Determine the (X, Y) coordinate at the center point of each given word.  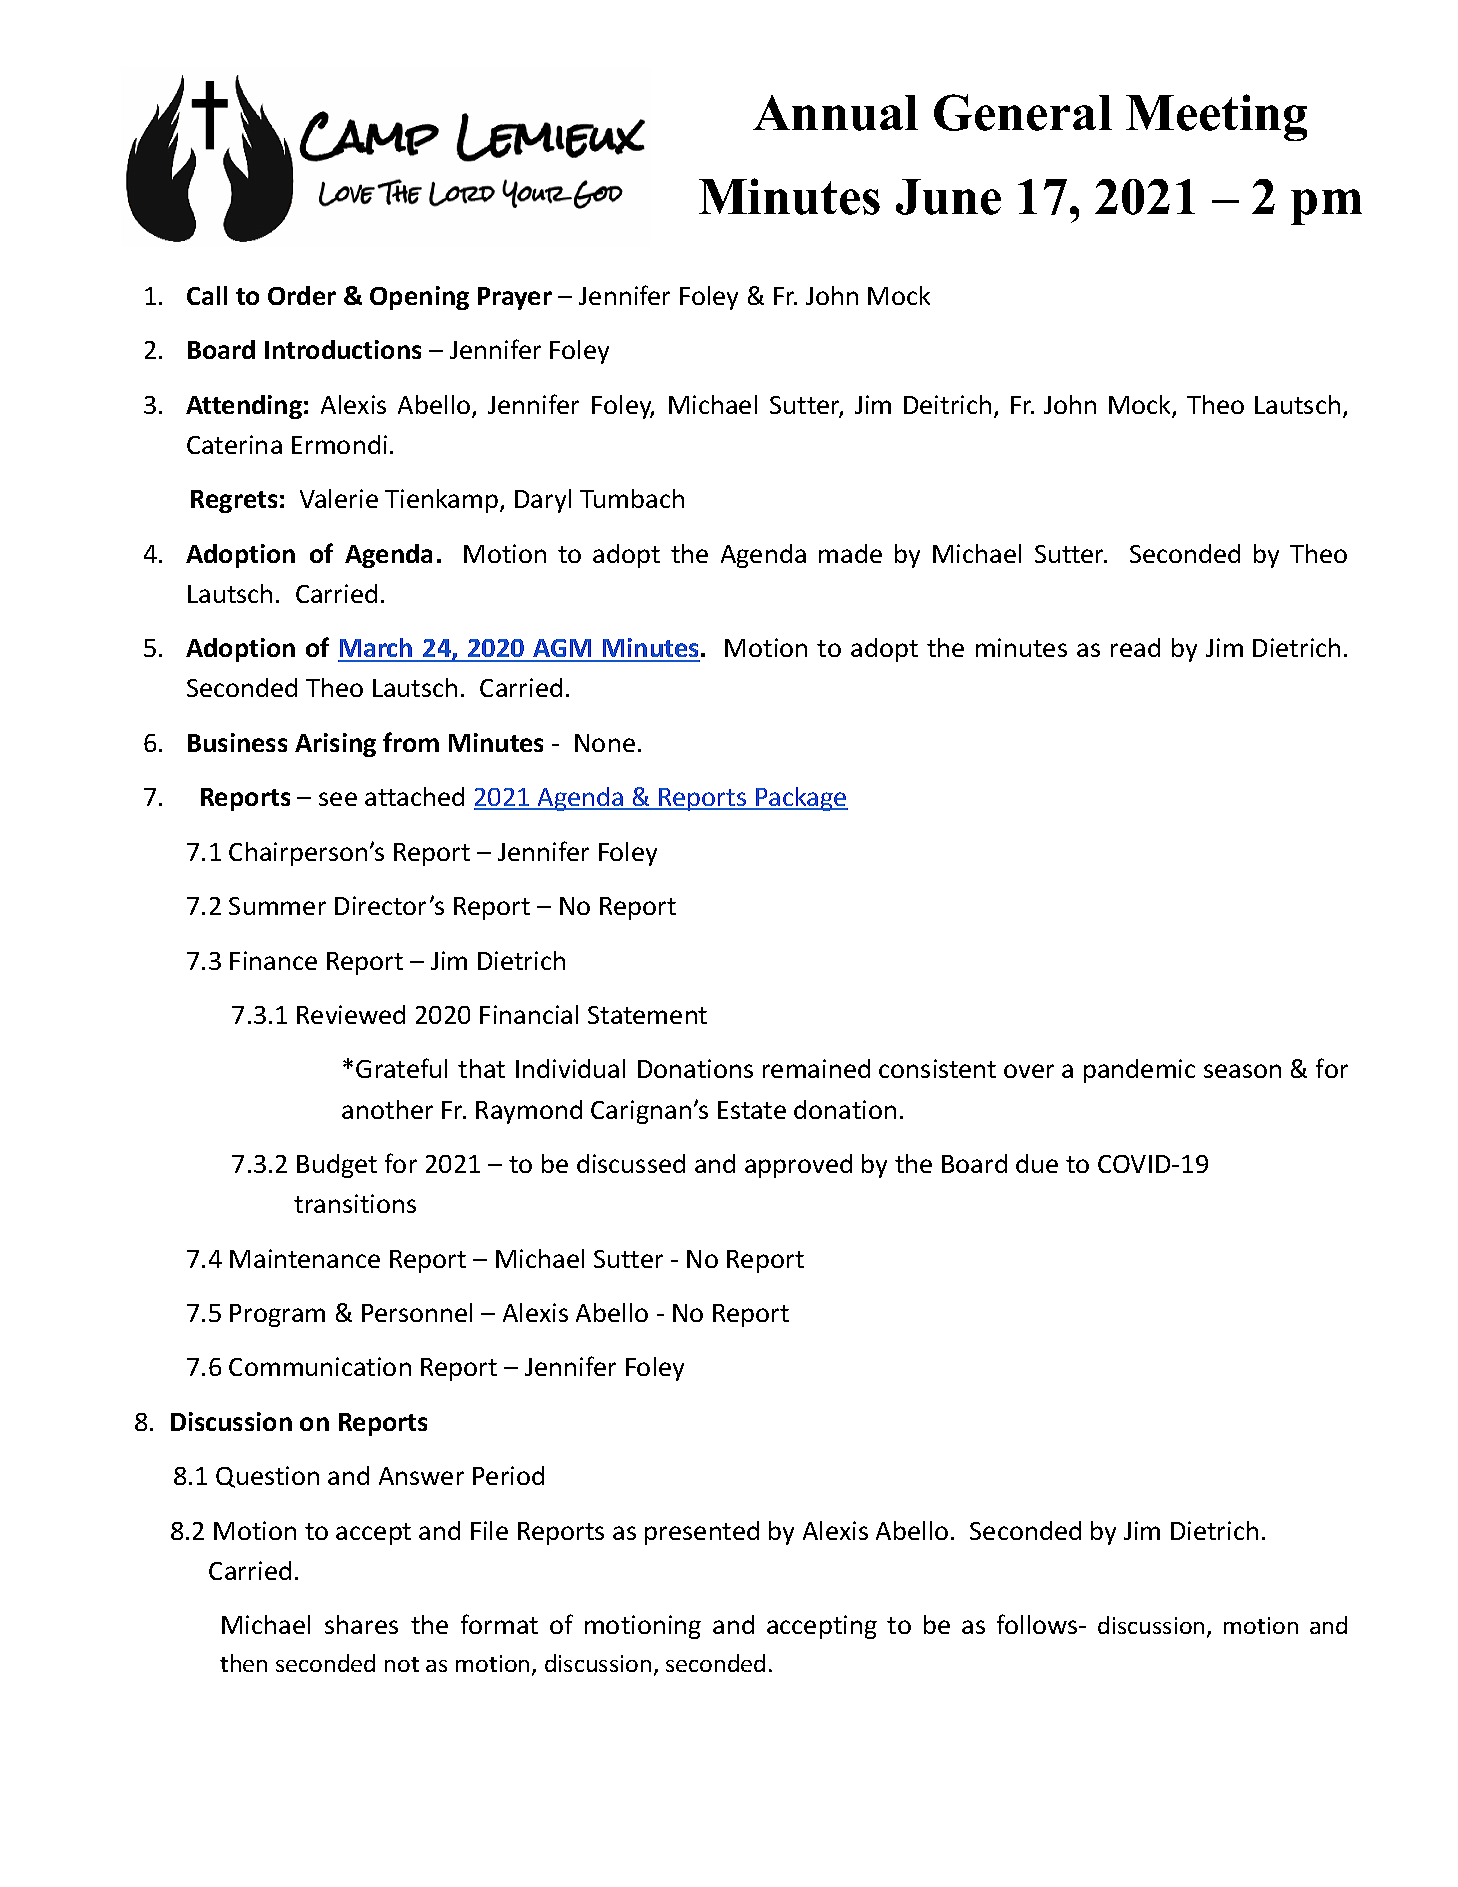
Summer (277, 906)
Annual (835, 113)
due (1037, 1163)
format (499, 1624)
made (850, 553)
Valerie (339, 498)
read (1135, 647)
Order (302, 295)
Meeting (1216, 117)
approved (798, 1166)
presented (702, 1533)
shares (361, 1624)
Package (801, 799)
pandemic (1139, 1071)
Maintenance (305, 1258)
